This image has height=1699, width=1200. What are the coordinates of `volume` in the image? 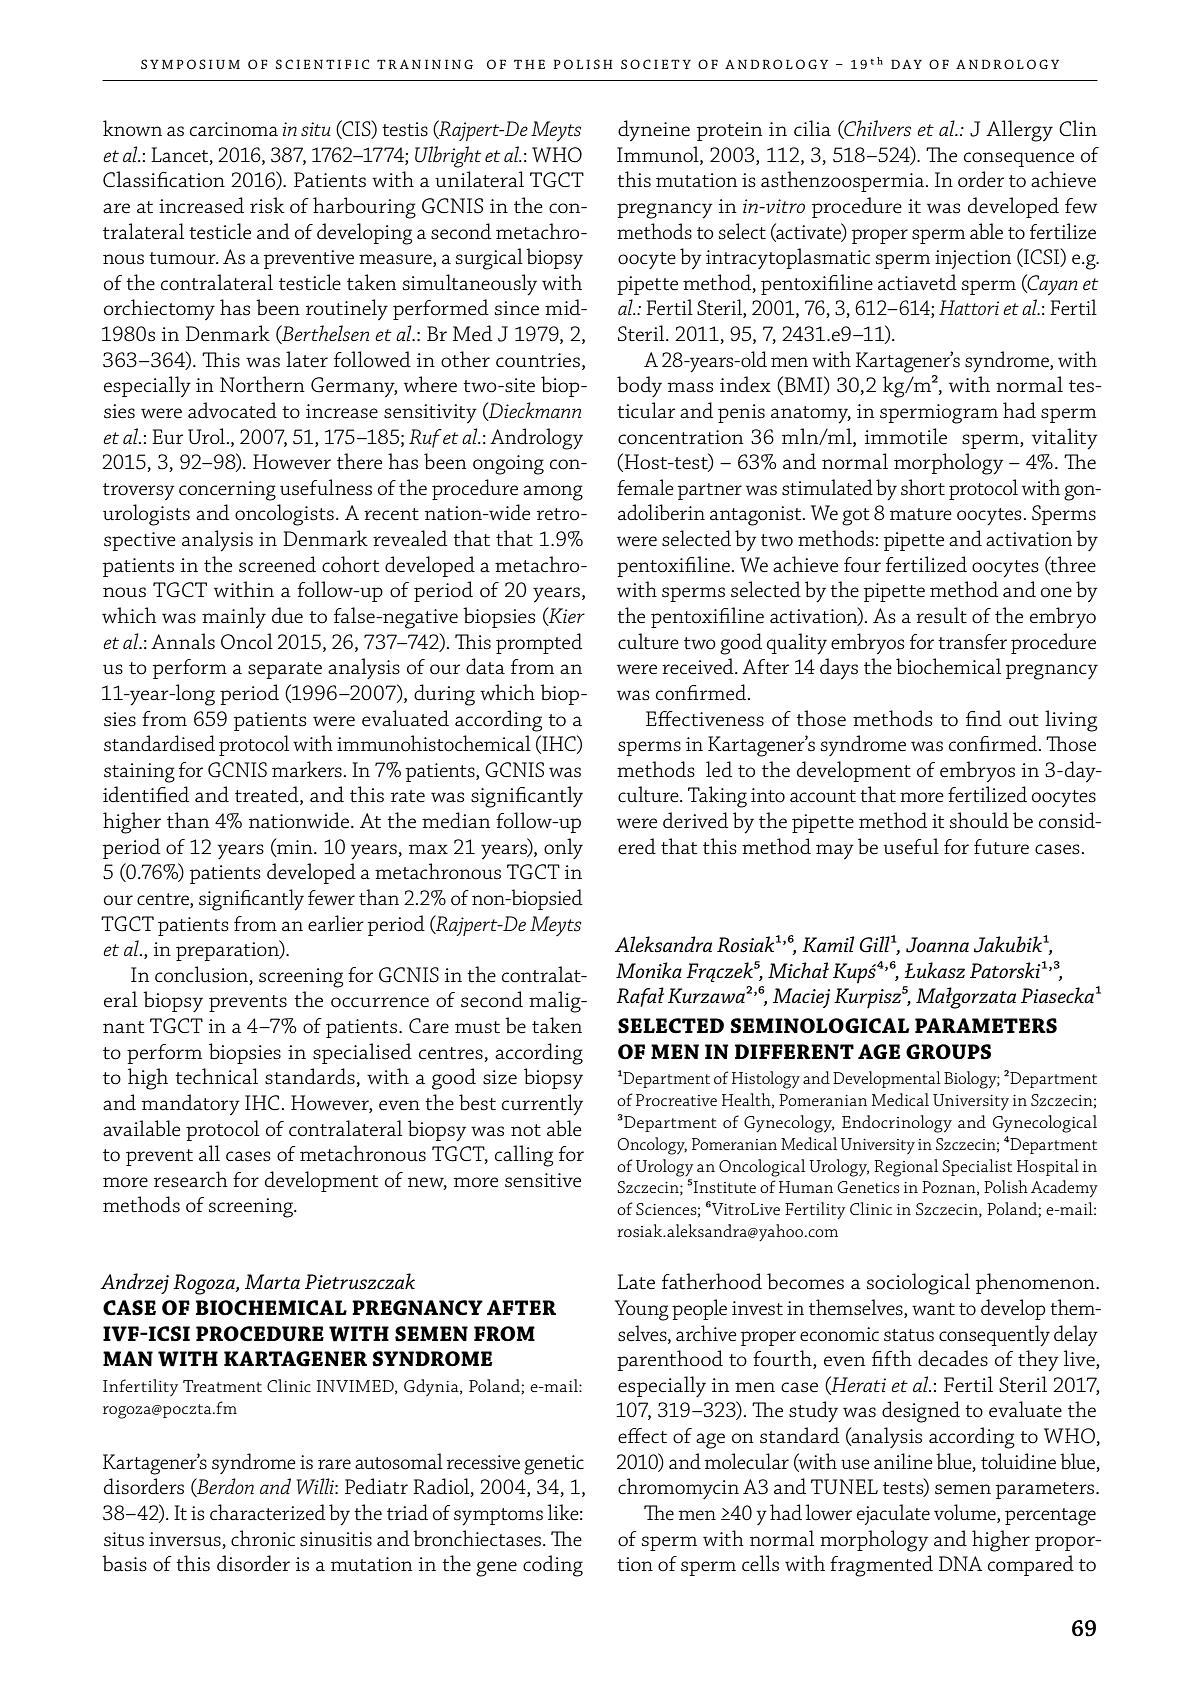 It's located at (966, 1513).
